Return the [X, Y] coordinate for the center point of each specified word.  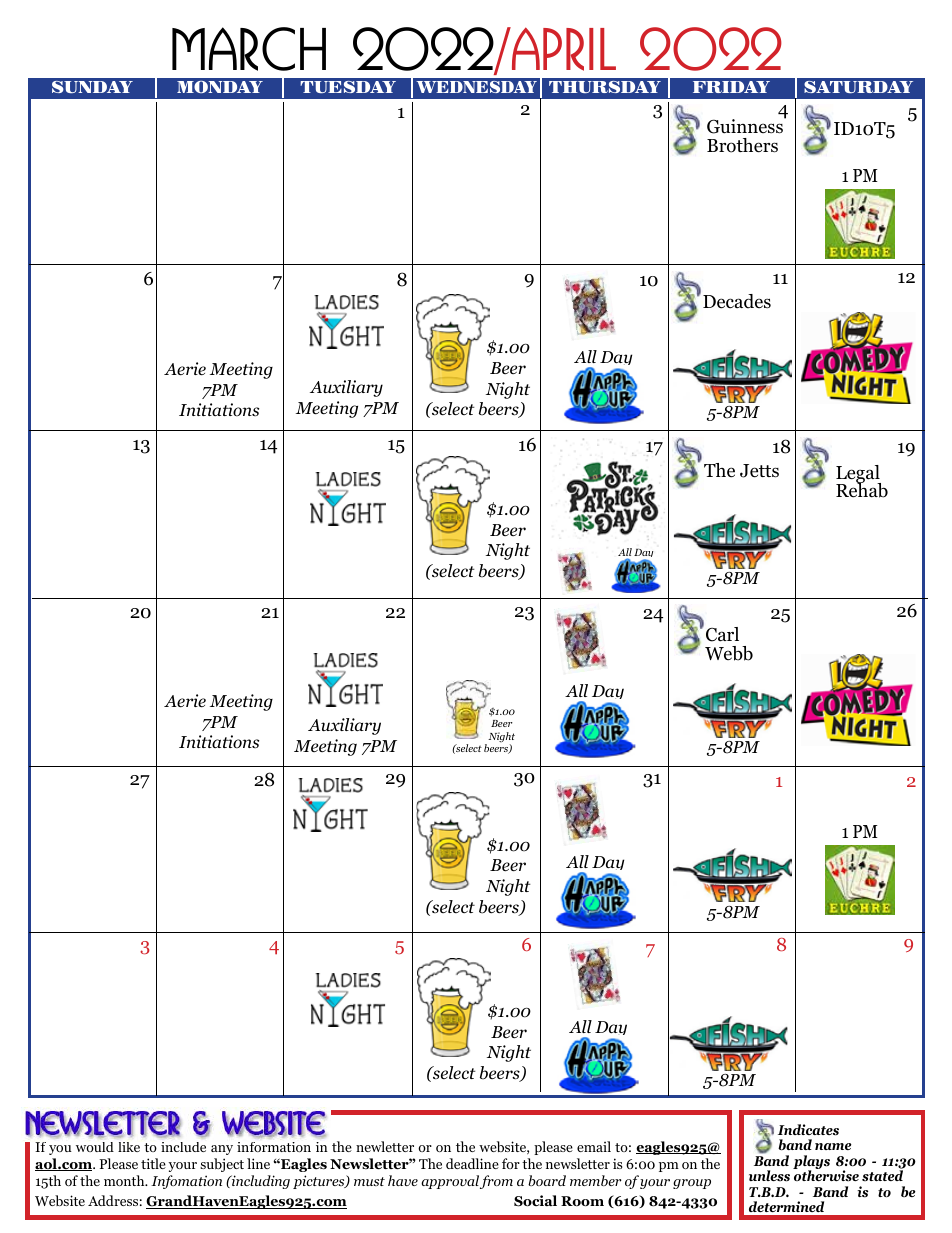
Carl [722, 634]
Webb [729, 653]
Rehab [862, 489]
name [833, 1146]
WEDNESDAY [476, 87]
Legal [858, 475]
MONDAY [220, 87]
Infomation [186, 1182]
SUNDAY [92, 87]
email [594, 1146]
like [129, 1147]
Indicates [808, 1130]
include [183, 1147]
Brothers [742, 145]
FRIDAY [731, 87]
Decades [737, 301]
